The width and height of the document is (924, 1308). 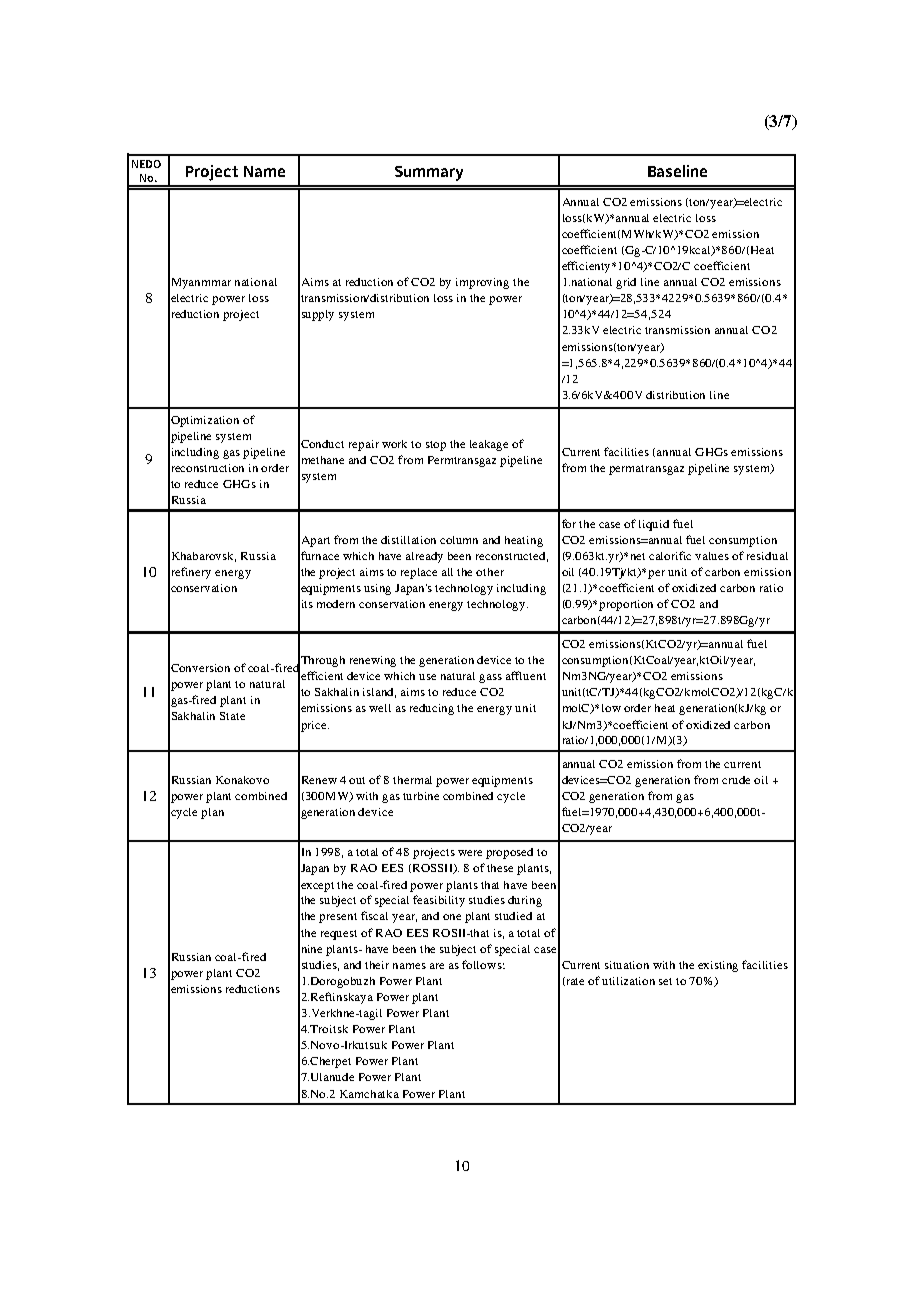 I want to click on Kamchatka, so click(x=369, y=1094).
